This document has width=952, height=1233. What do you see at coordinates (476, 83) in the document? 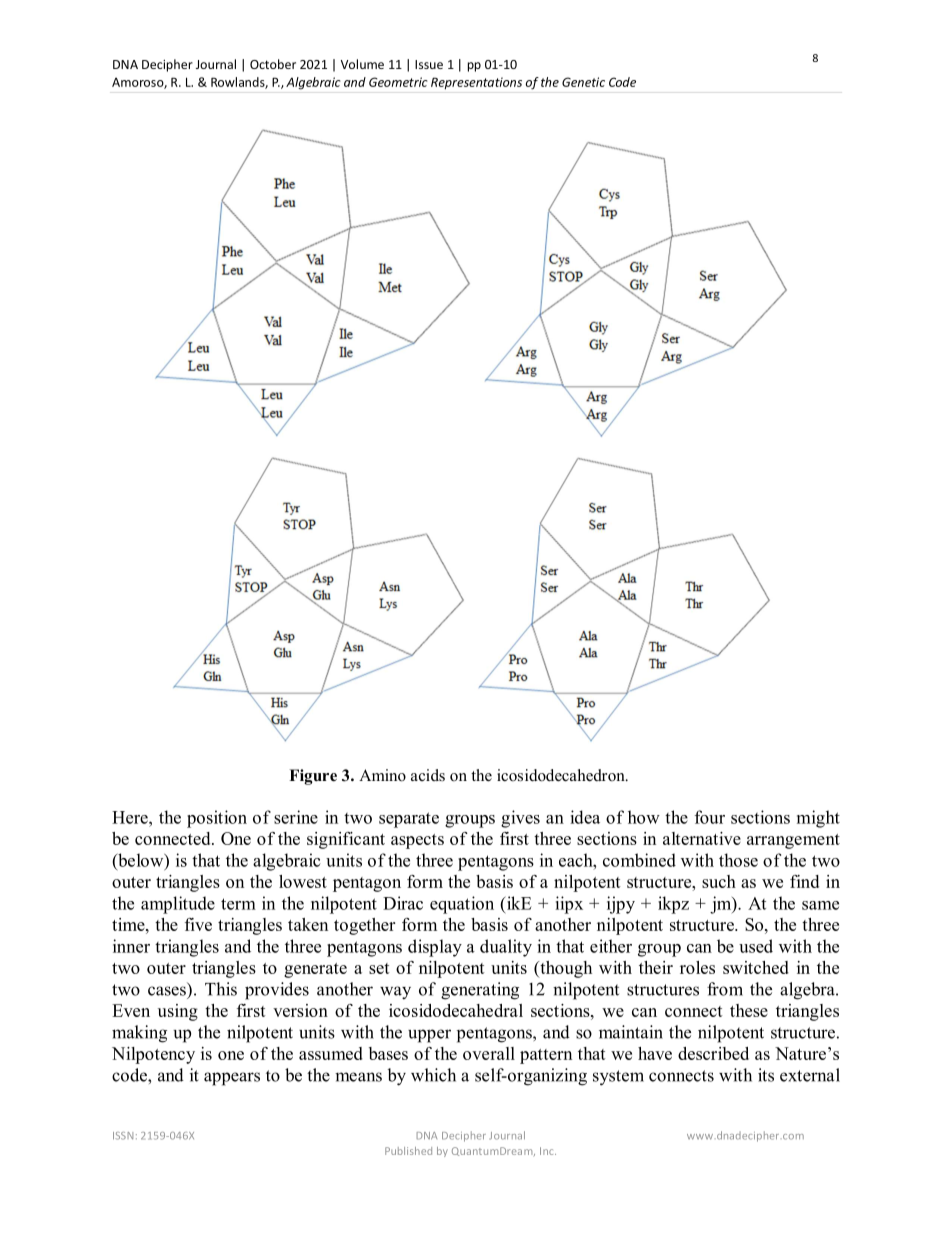
I see `Representations` at bounding box center [476, 83].
